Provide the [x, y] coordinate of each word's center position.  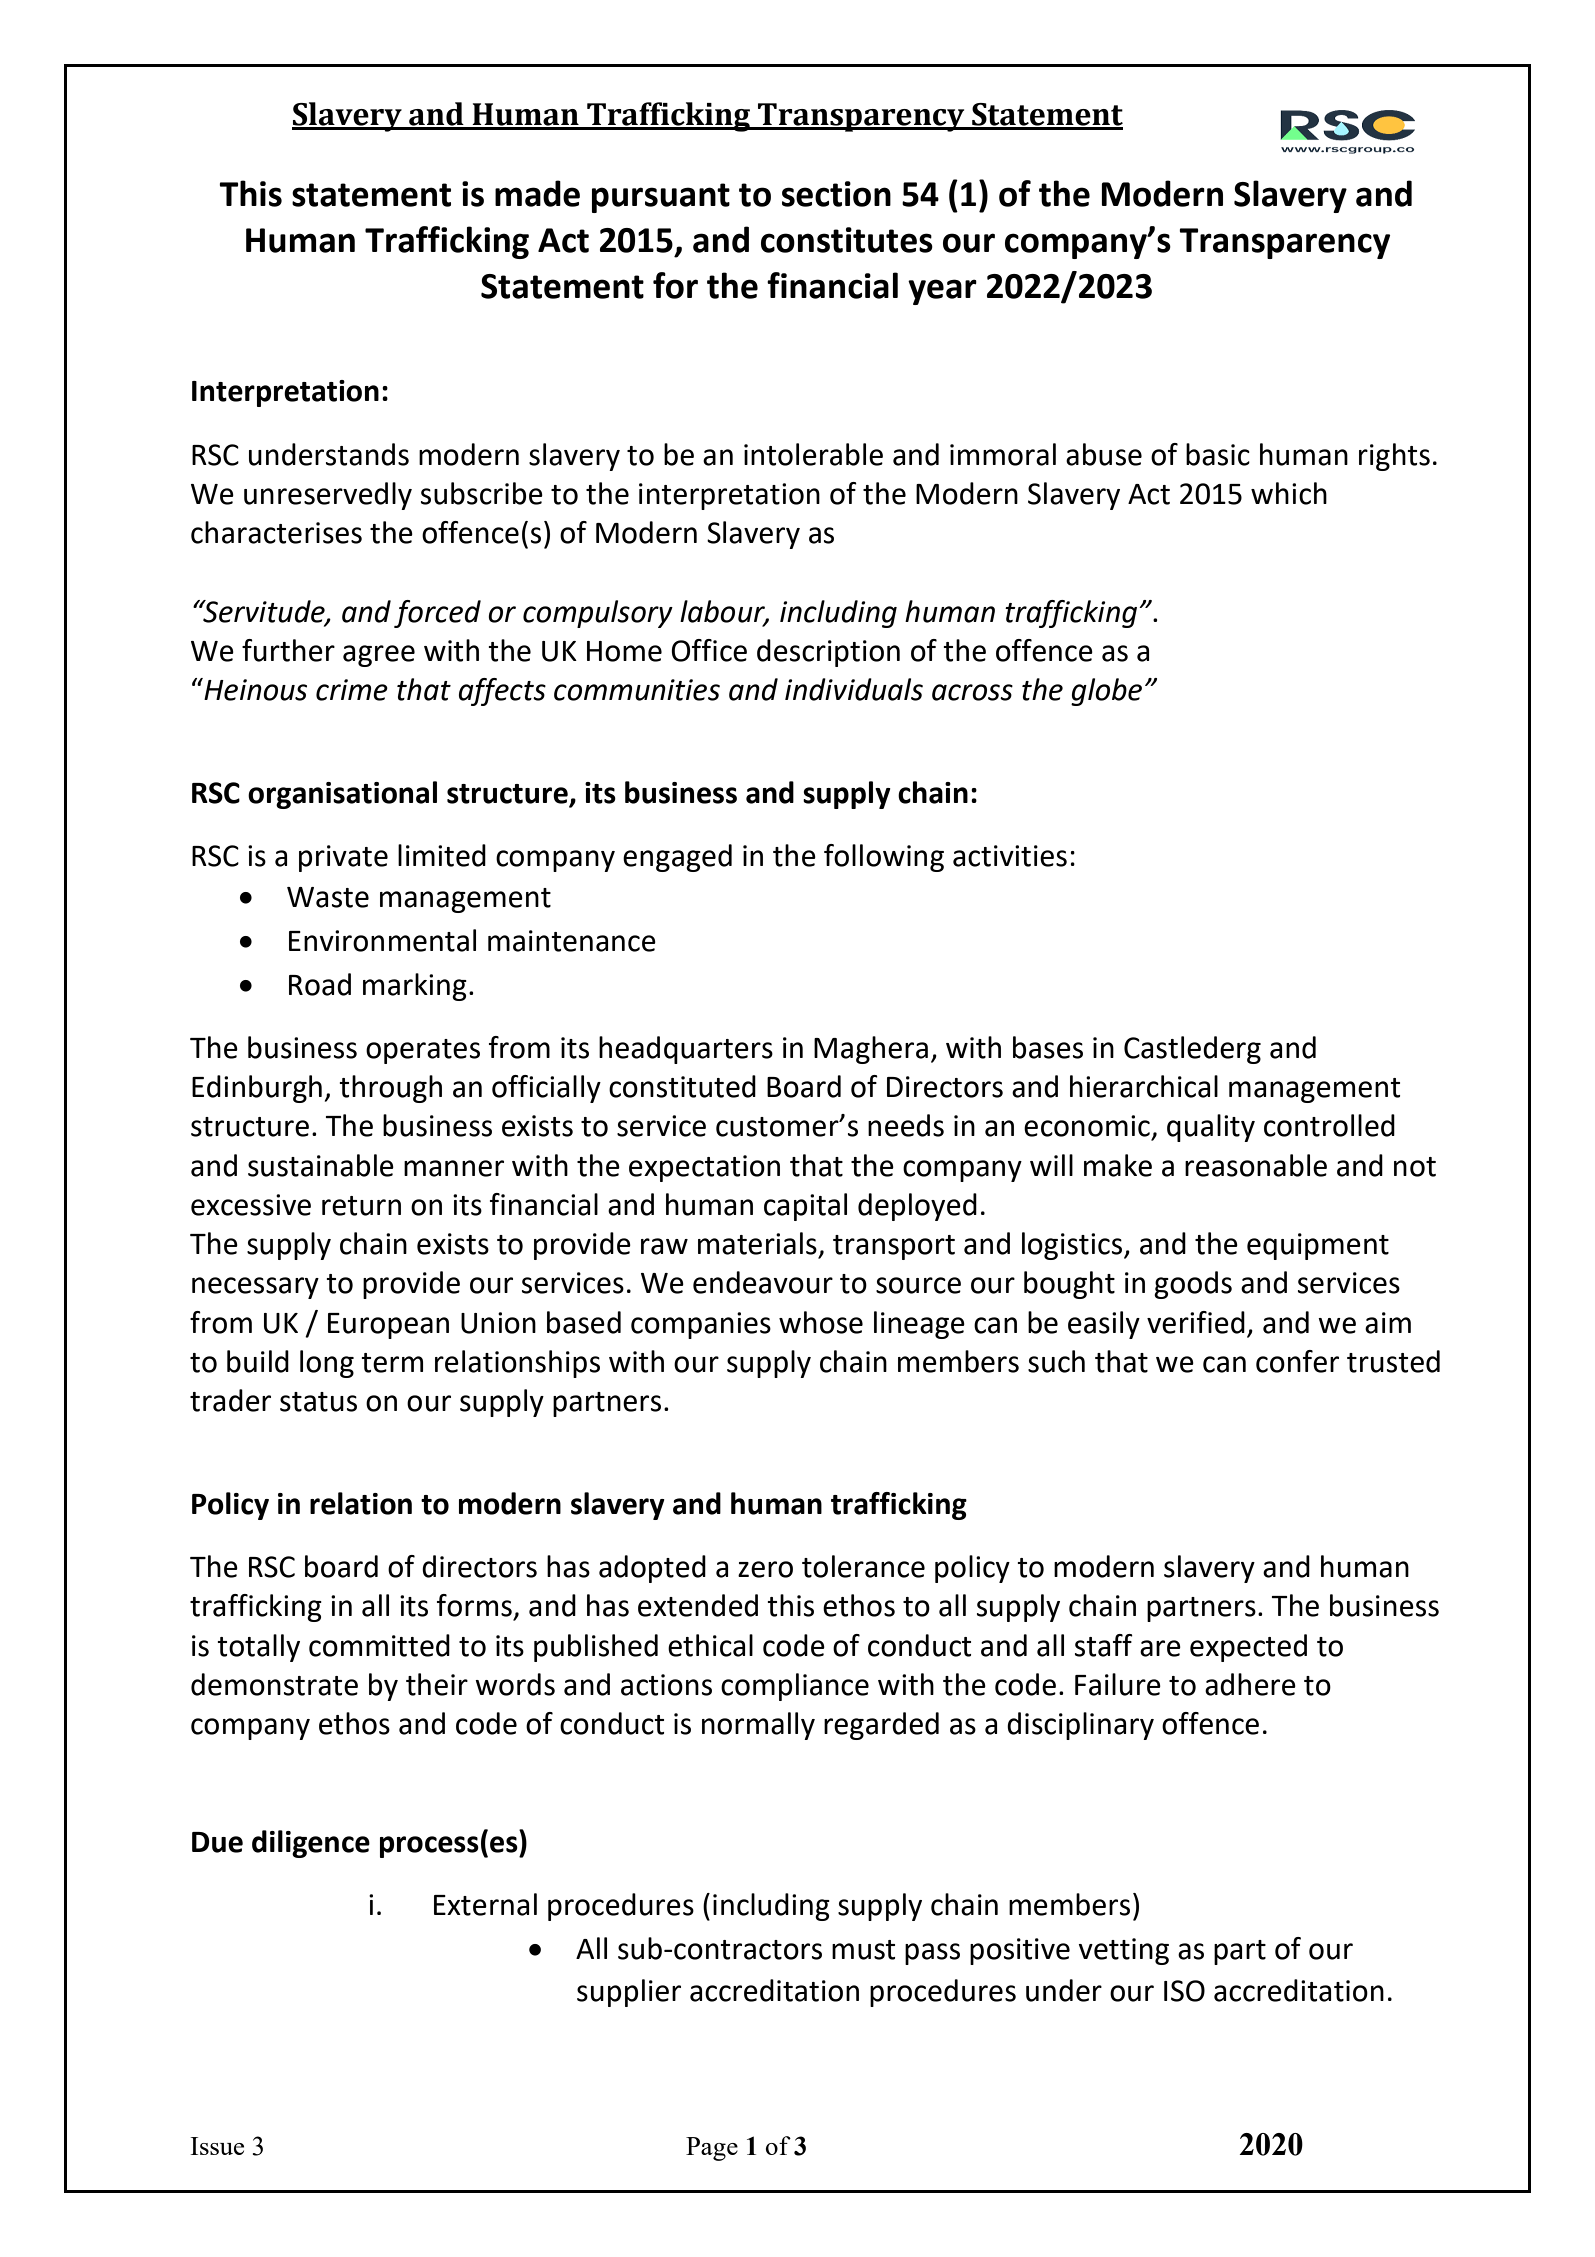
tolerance [863, 1566]
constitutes [847, 240]
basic [1218, 454]
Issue [217, 2146]
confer [1297, 1361]
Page [712, 2149]
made [537, 193]
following [884, 858]
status [318, 1402]
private [343, 858]
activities [1010, 856]
